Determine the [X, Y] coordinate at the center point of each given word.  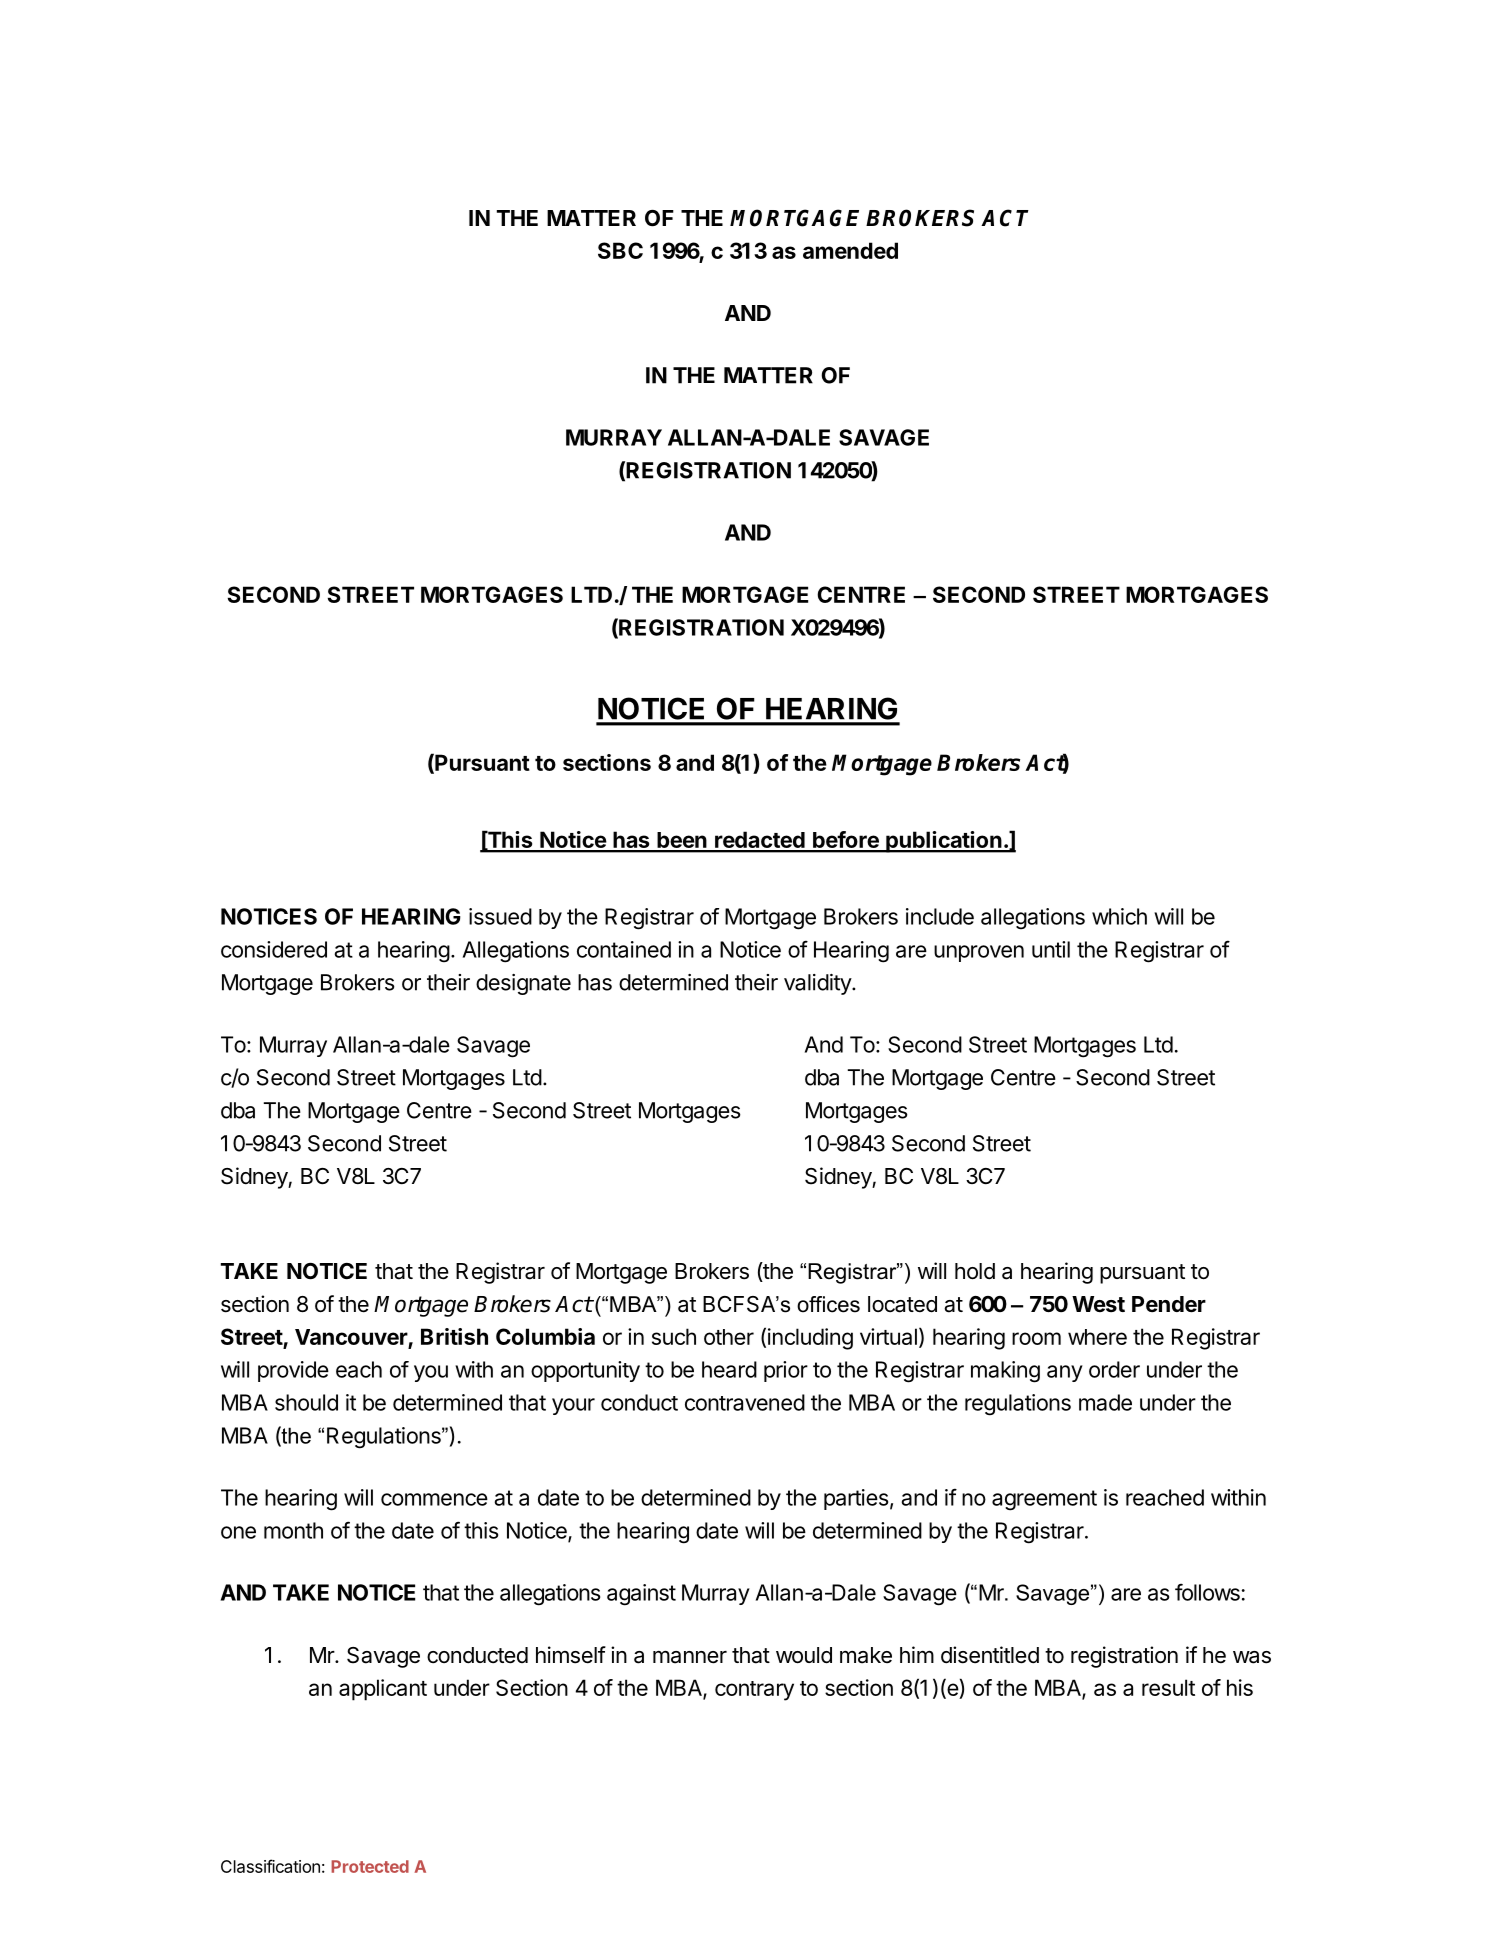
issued [500, 916]
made [1105, 1402]
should [306, 1402]
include [940, 916]
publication [944, 842]
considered [274, 949]
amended [850, 250]
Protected [370, 1866]
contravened [745, 1402]
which [1119, 916]
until [1051, 949]
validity [818, 984]
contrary [754, 1691]
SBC [620, 250]
